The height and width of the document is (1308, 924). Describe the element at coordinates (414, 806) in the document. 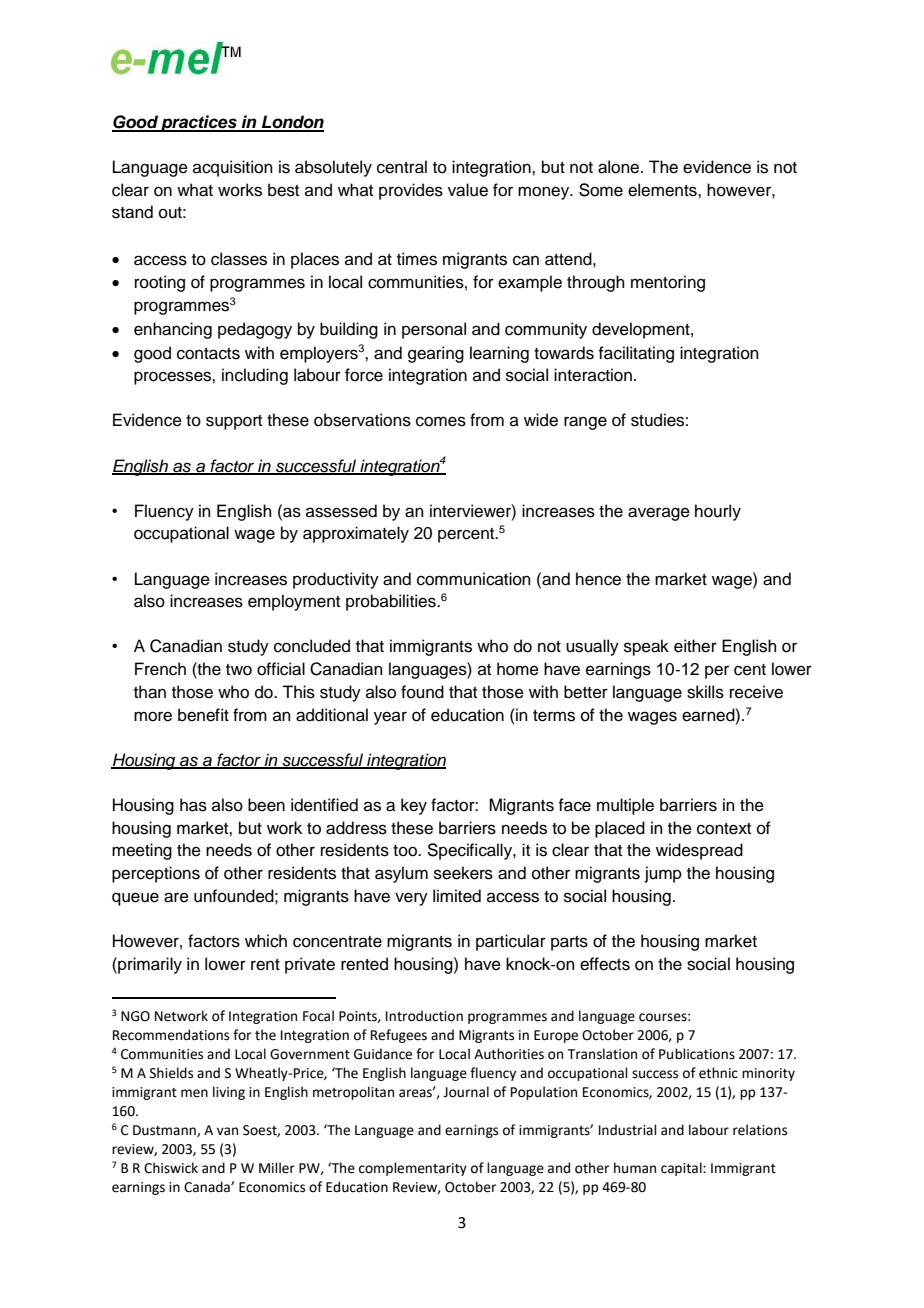

I see `key` at that location.
